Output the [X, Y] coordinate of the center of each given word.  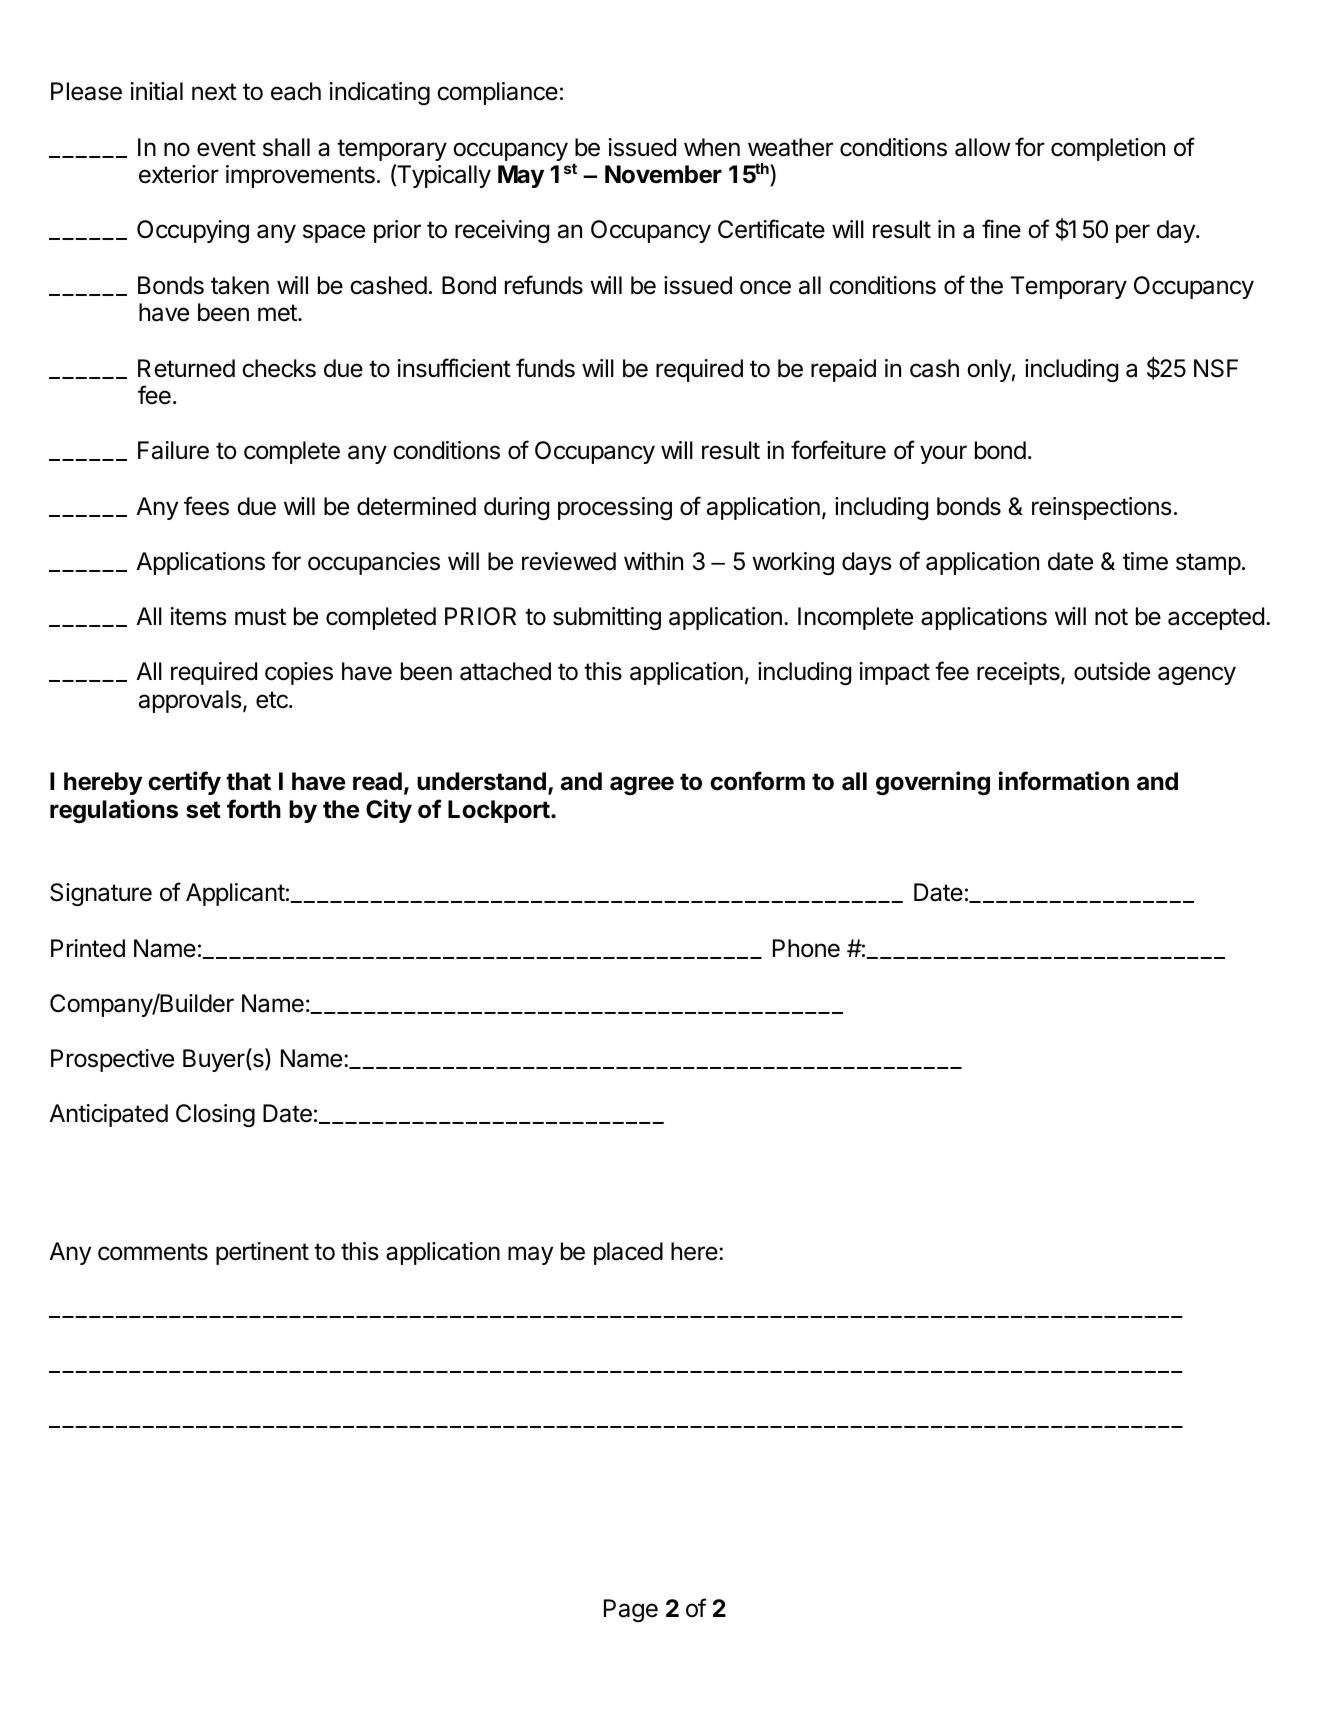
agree [642, 785]
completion [1108, 149]
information [1064, 781]
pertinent [262, 1253]
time [1145, 561]
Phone [806, 948]
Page [631, 1610]
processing [615, 508]
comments [153, 1252]
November [663, 174]
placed [628, 1253]
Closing [215, 1115]
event [226, 148]
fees [206, 506]
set [203, 810]
